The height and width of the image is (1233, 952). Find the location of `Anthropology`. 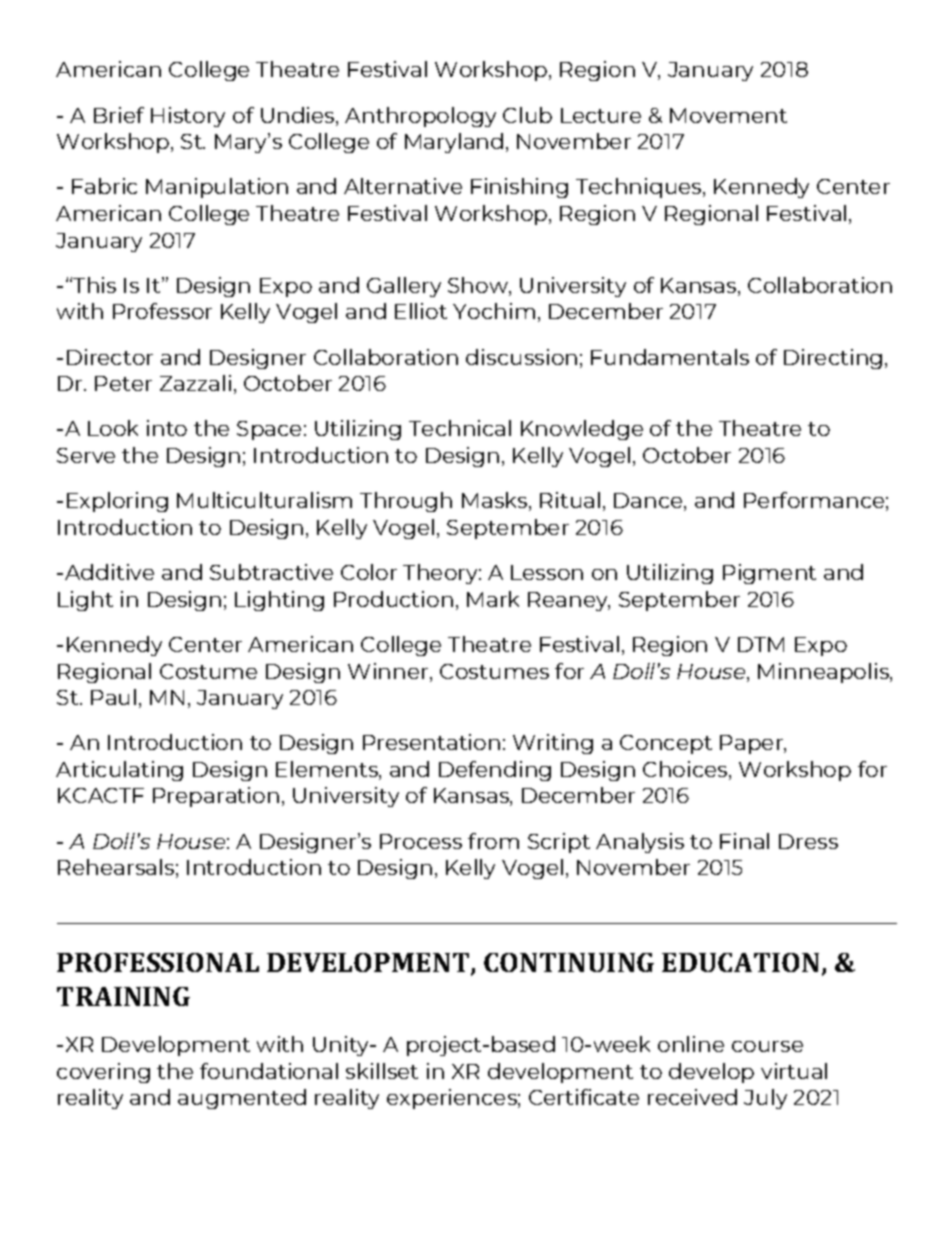

Anthropology is located at coordinates (420, 117).
